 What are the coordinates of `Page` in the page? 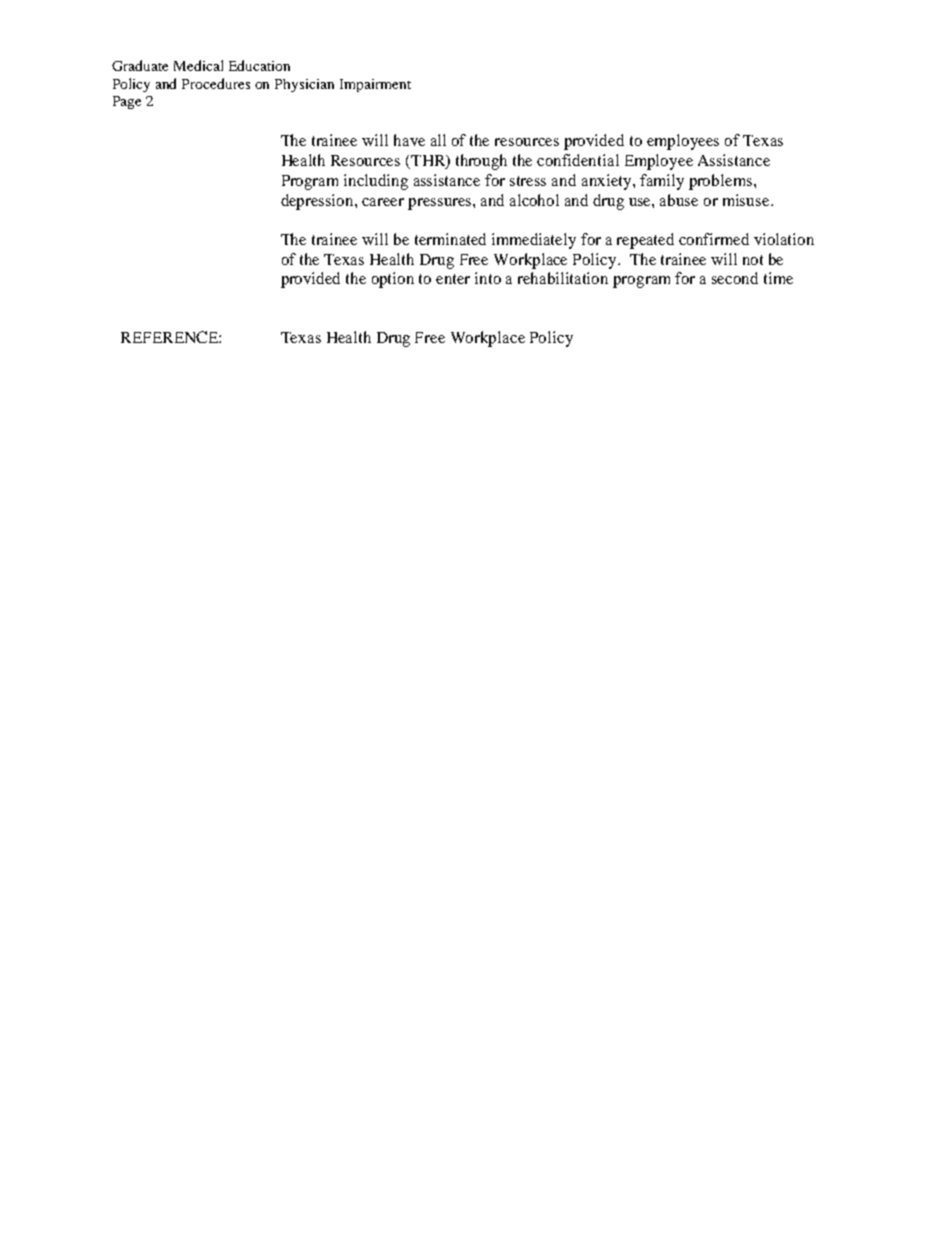 It's located at (127, 102).
